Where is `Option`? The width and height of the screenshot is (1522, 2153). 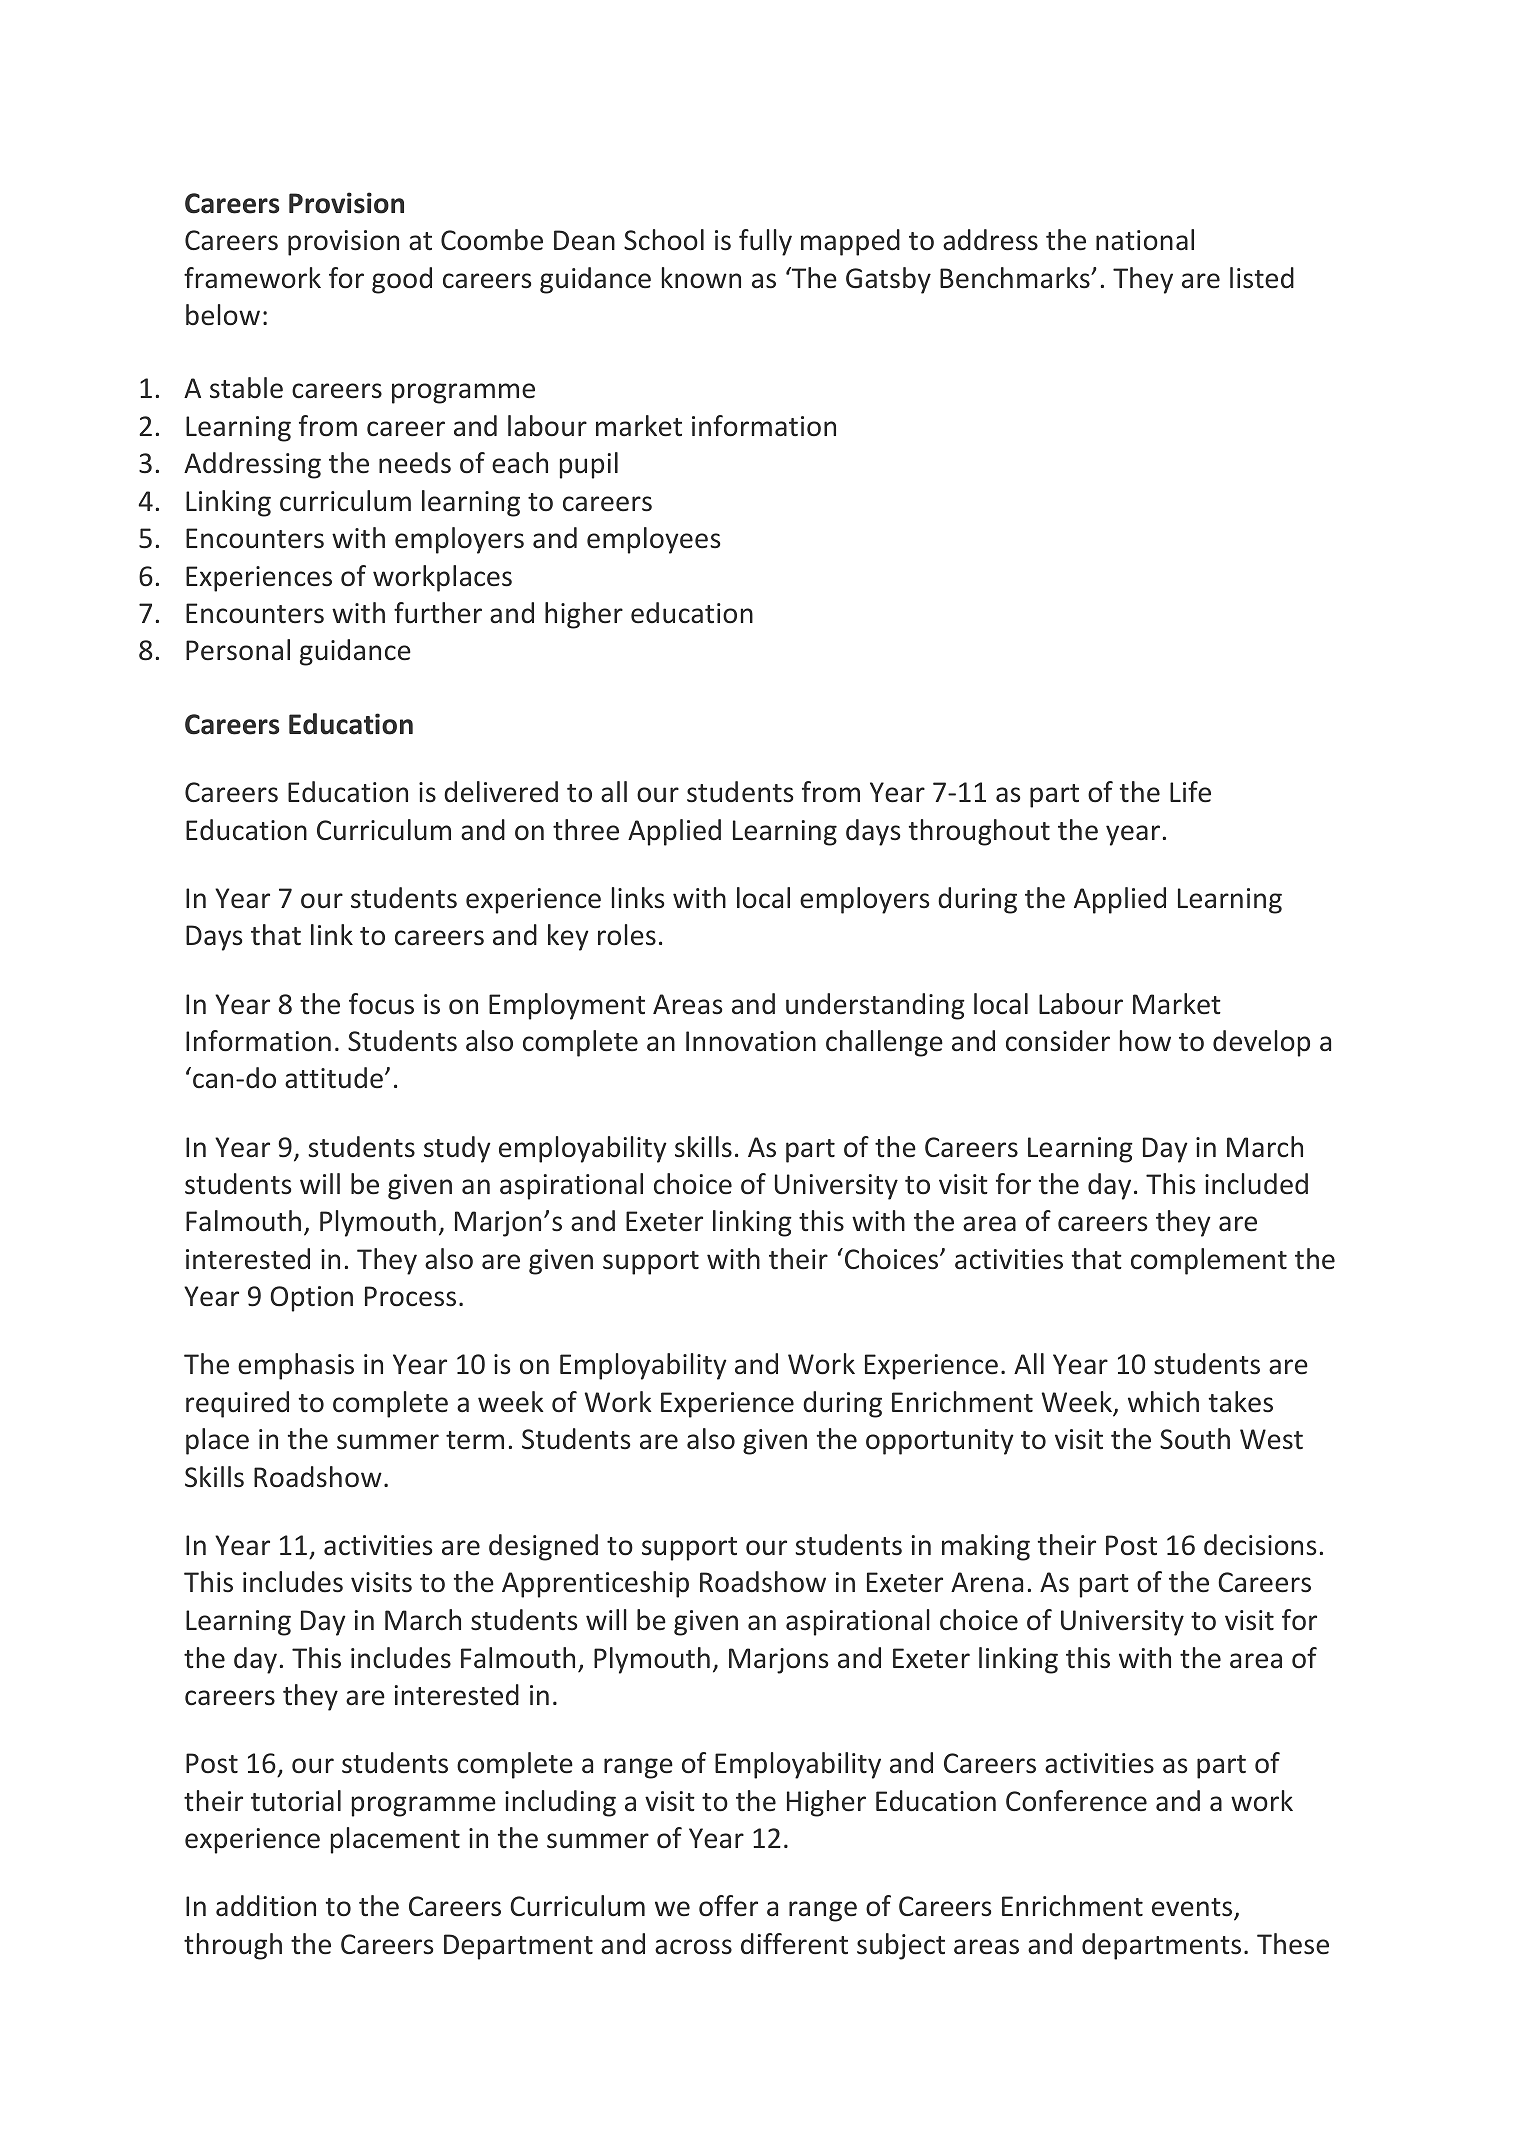
Option is located at coordinates (311, 1299).
